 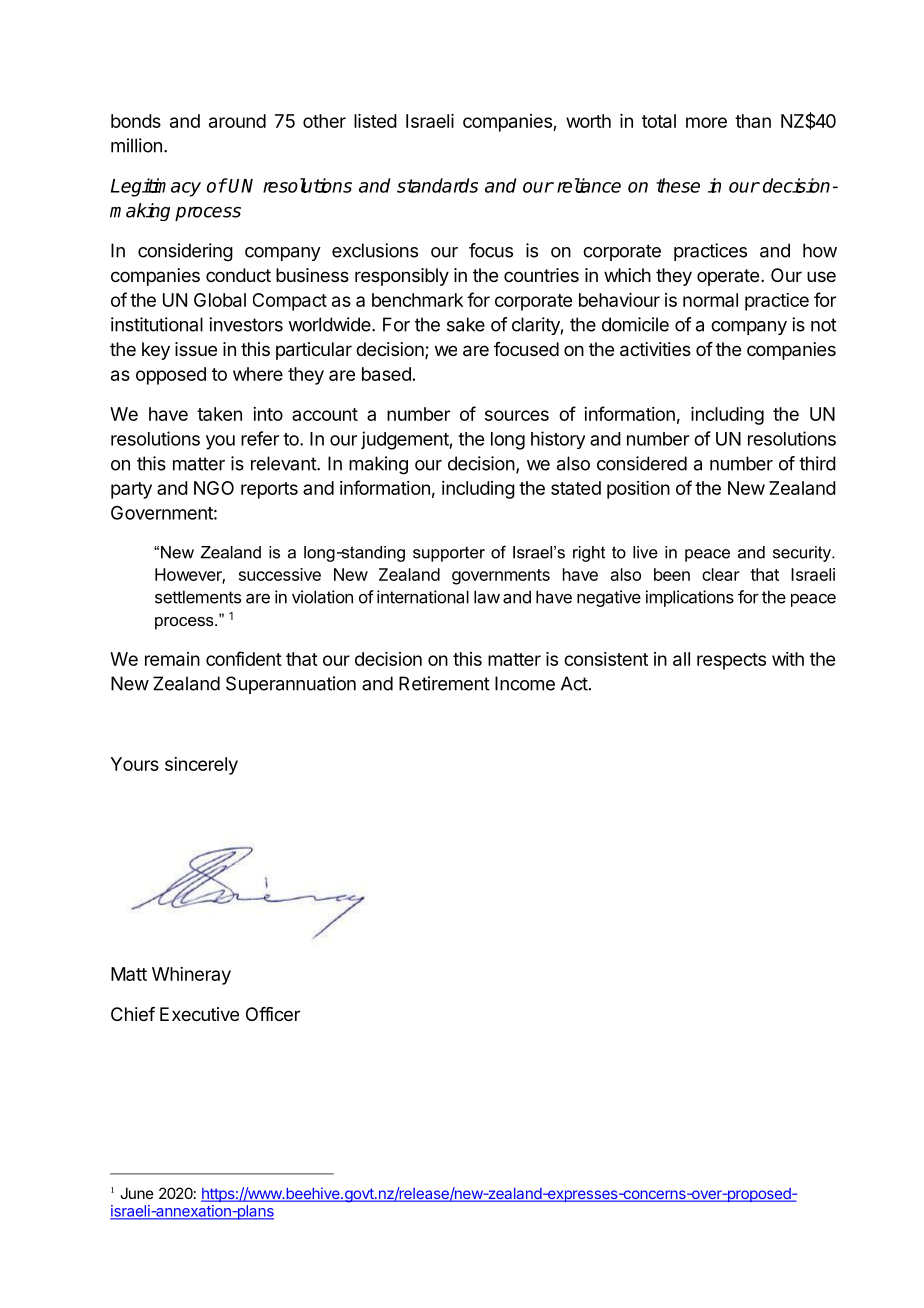 I want to click on Officer, so click(x=273, y=1014).
